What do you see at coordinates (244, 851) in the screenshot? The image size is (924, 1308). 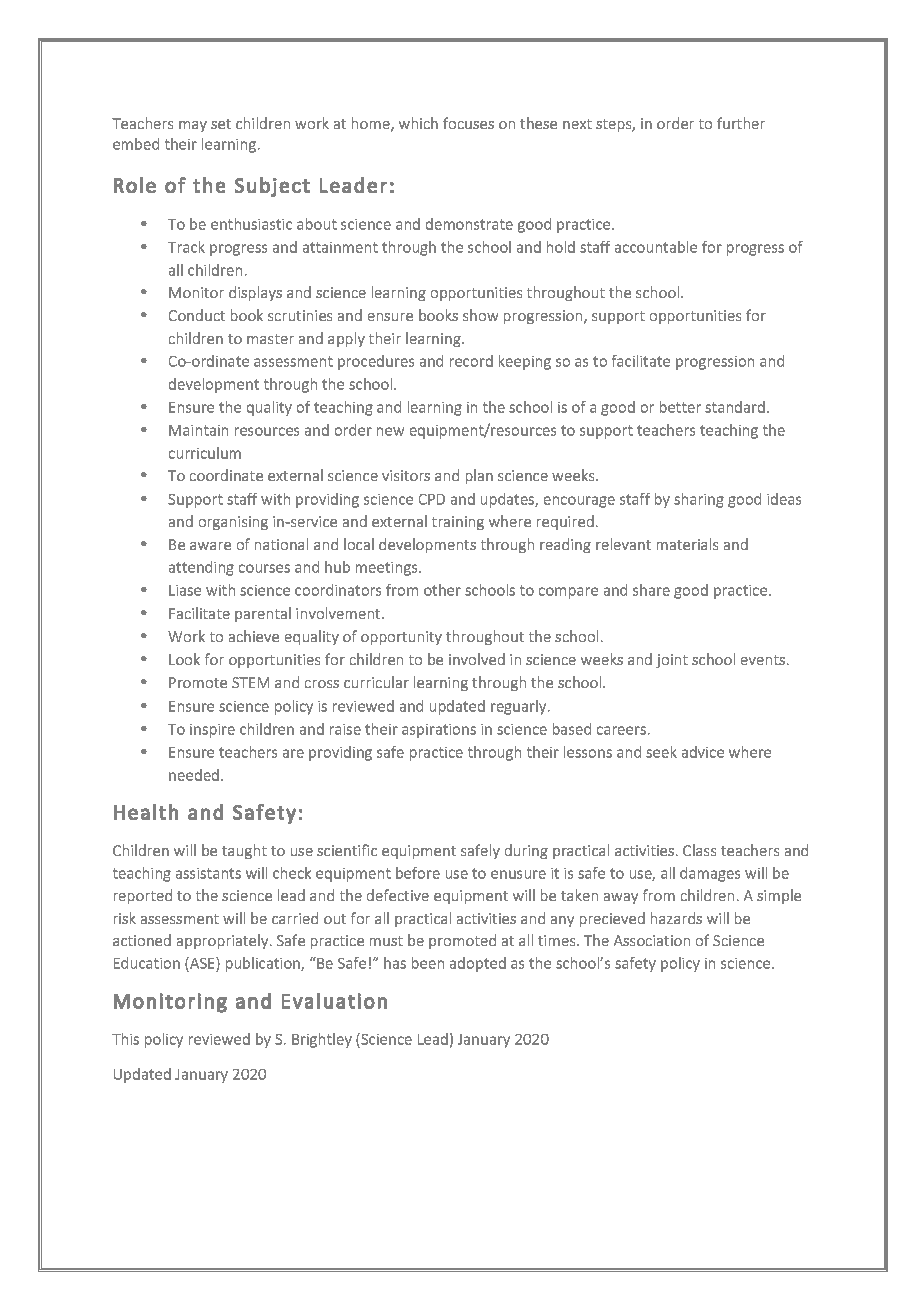 I see `taught` at bounding box center [244, 851].
